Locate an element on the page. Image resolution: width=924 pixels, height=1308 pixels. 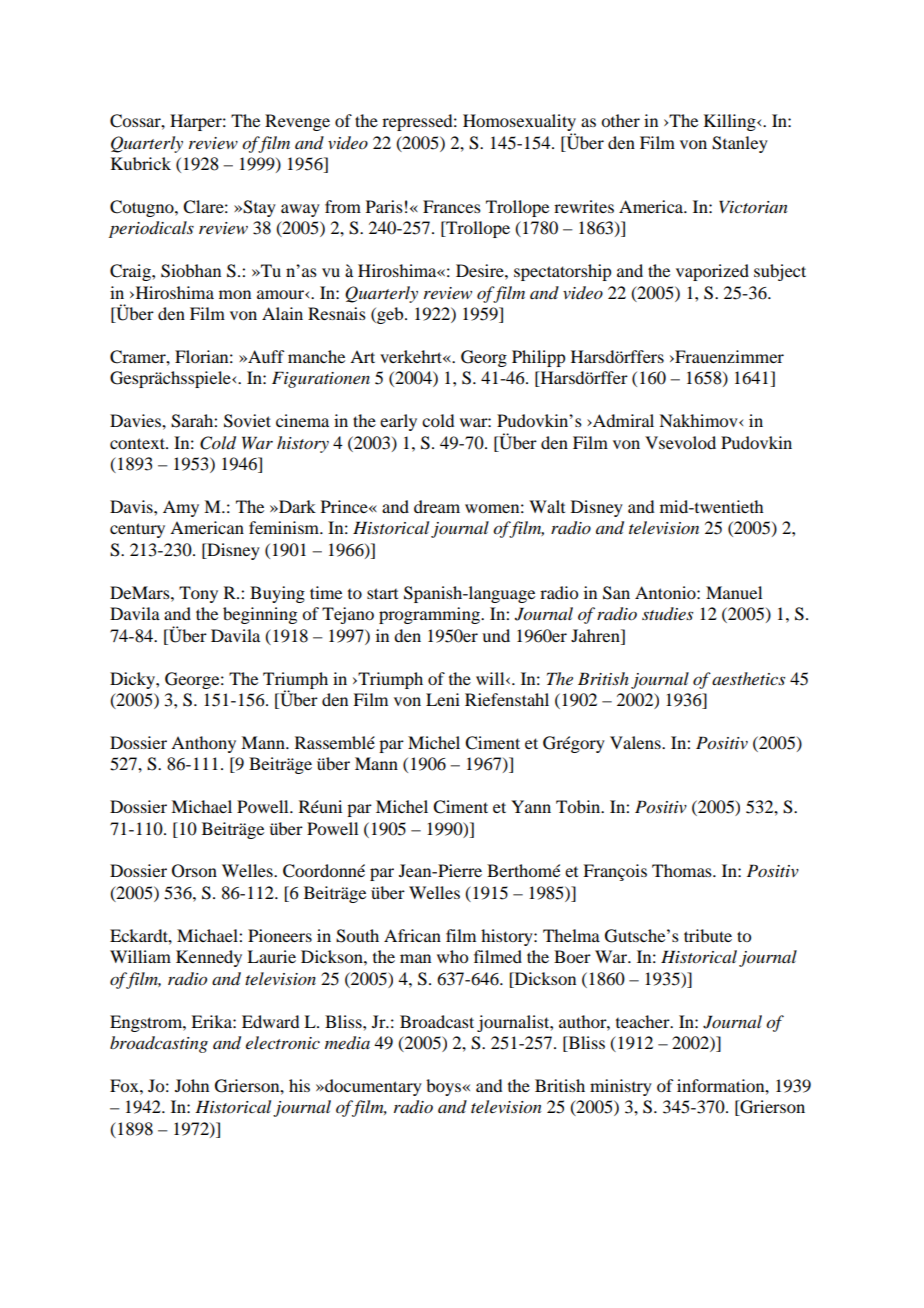
boys is located at coordinates (445, 1087).
